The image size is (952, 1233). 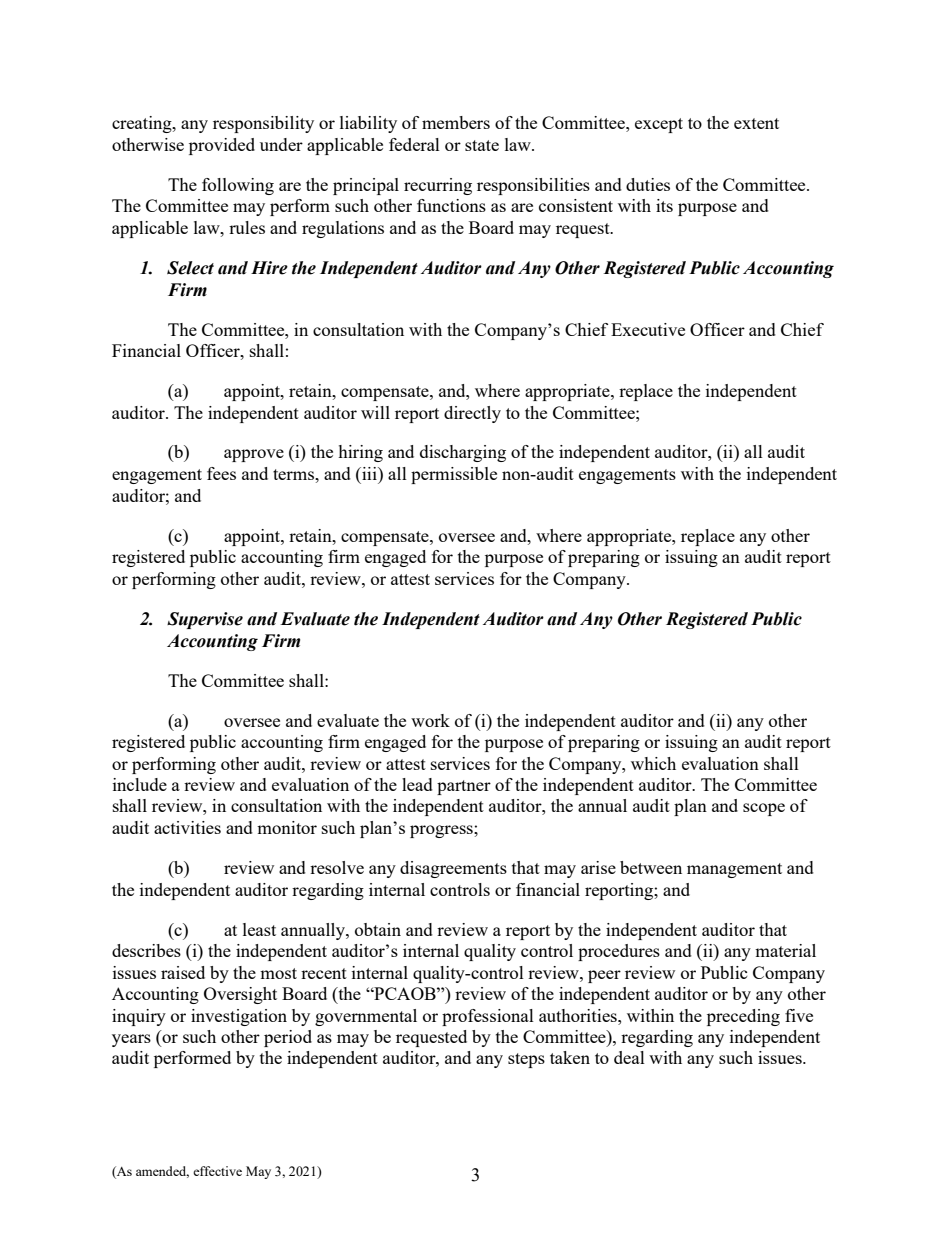 I want to click on Supervise, so click(x=205, y=620).
